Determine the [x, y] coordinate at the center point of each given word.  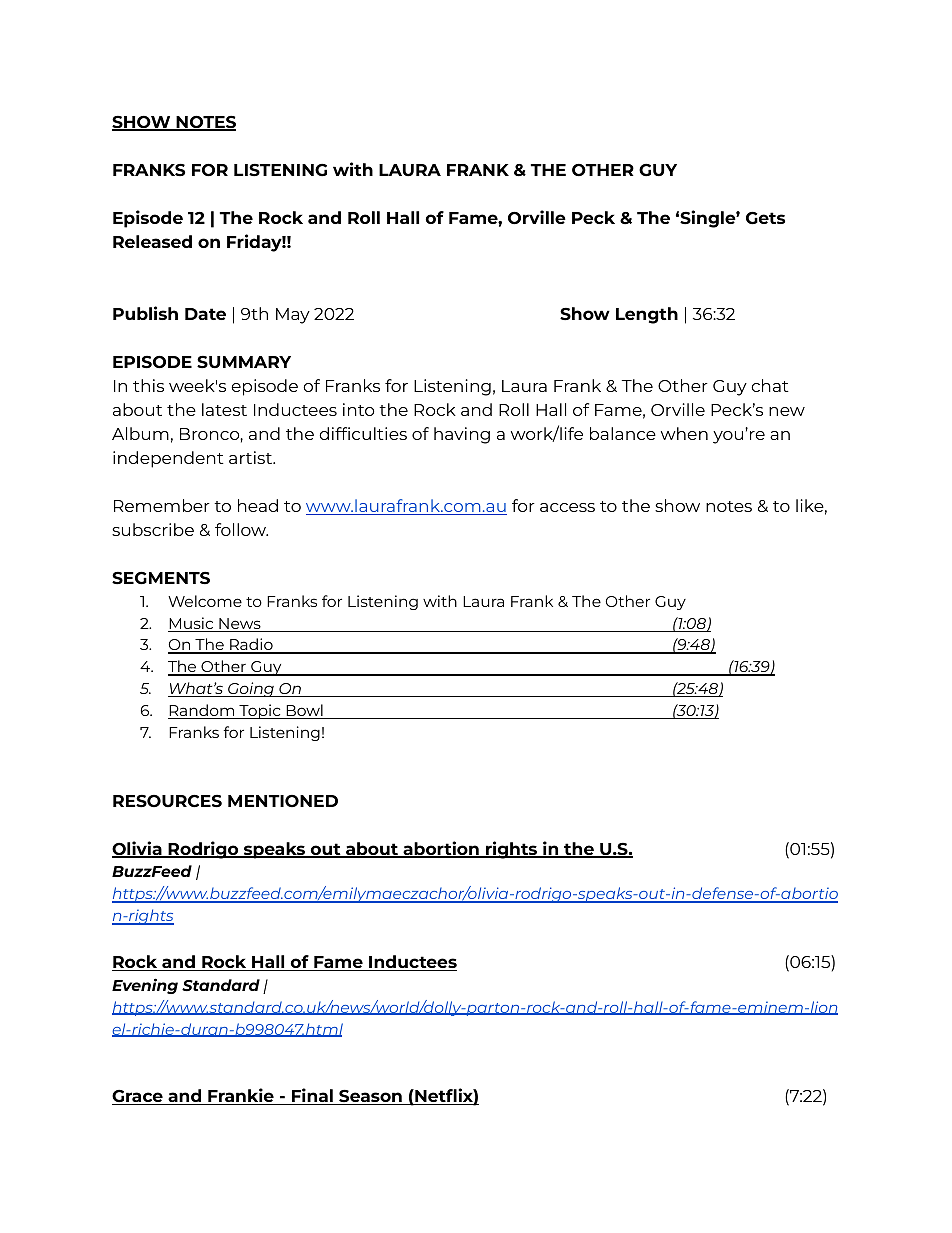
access [567, 507]
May [293, 316]
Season [370, 1097]
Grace [138, 1097]
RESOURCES [167, 801]
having [462, 435]
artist [251, 457]
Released [152, 241]
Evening [145, 986]
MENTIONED [283, 801]
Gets [765, 218]
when [684, 433]
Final [312, 1096]
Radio [251, 645]
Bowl [304, 711]
